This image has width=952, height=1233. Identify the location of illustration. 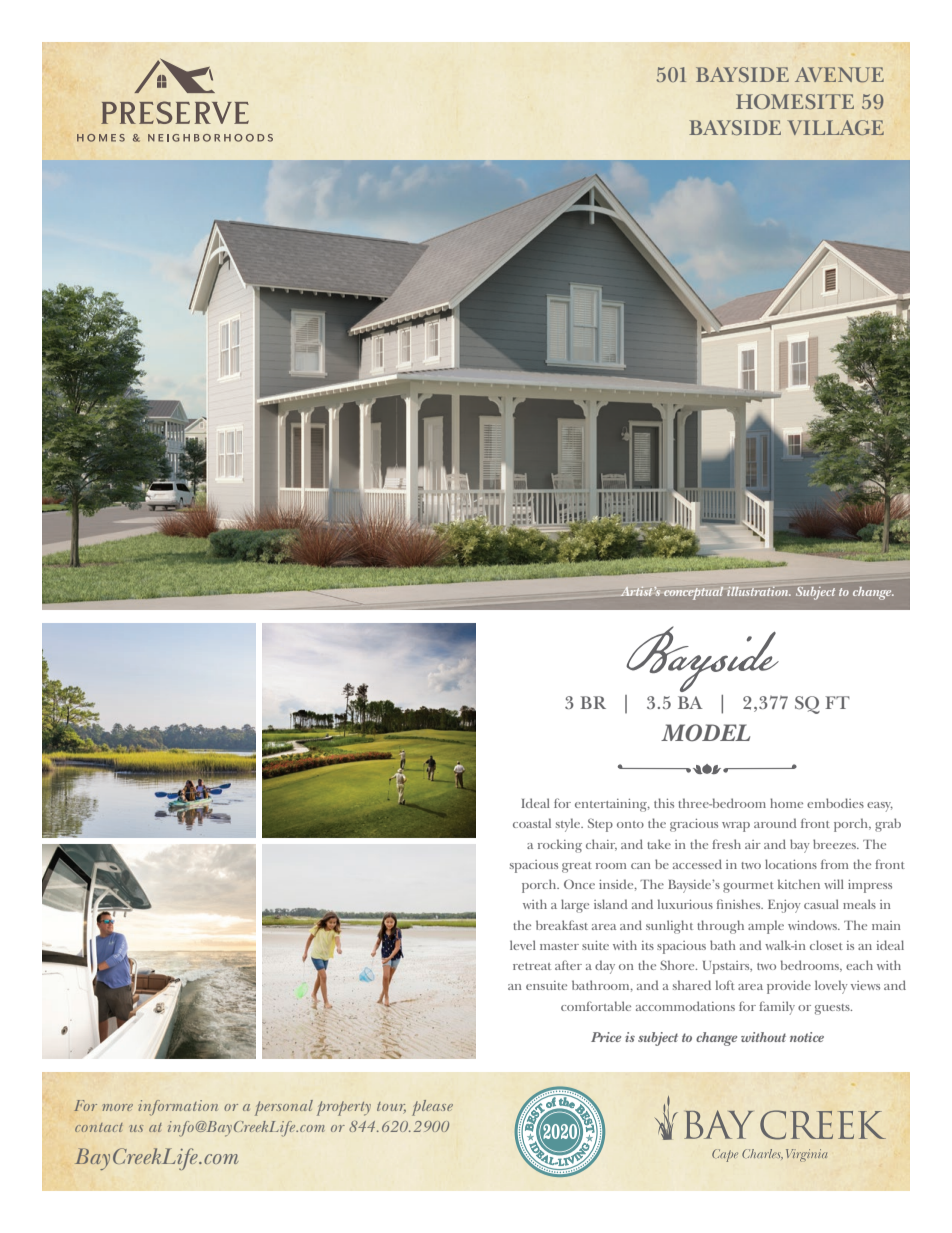
(759, 591).
